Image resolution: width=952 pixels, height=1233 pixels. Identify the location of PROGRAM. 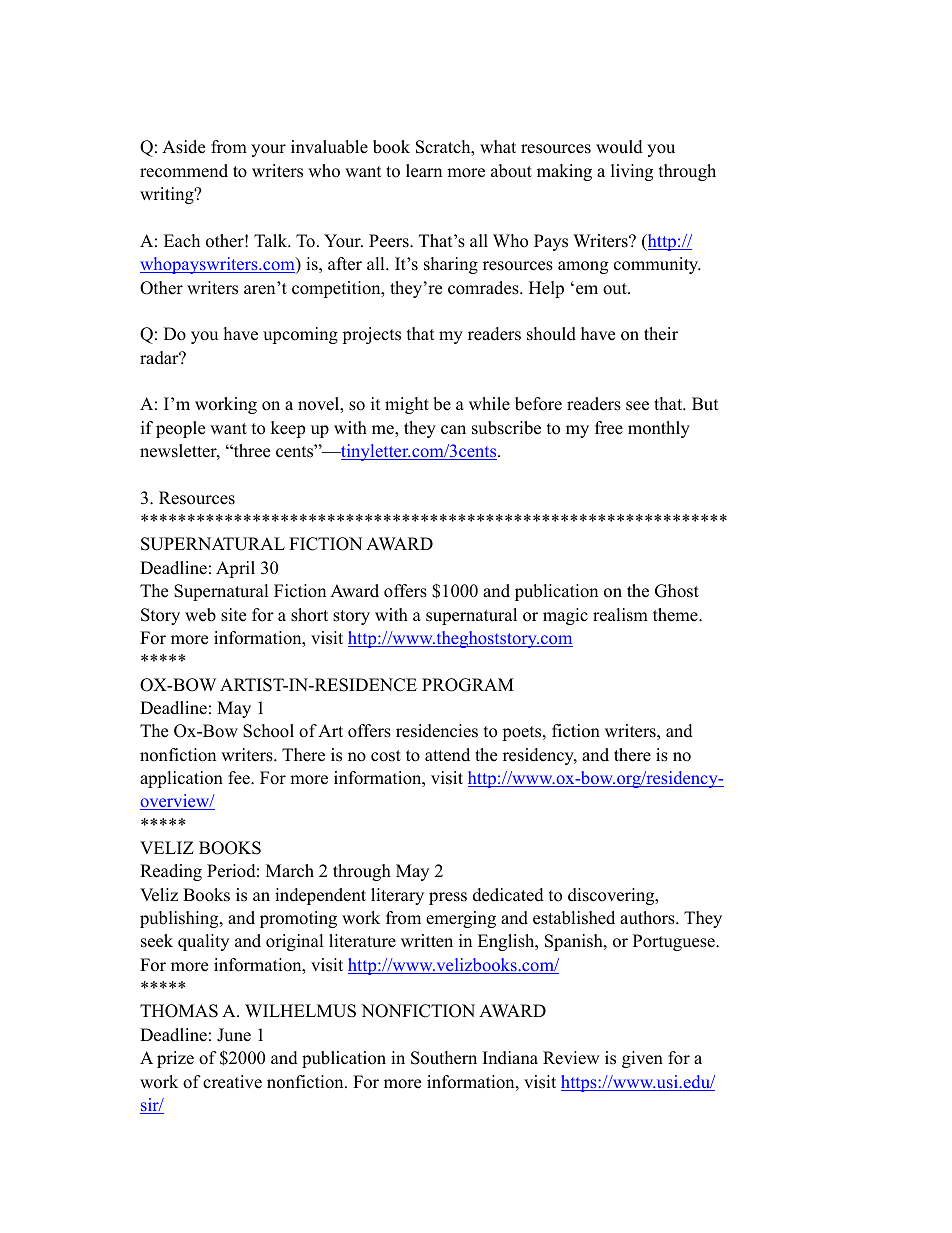
(468, 685).
